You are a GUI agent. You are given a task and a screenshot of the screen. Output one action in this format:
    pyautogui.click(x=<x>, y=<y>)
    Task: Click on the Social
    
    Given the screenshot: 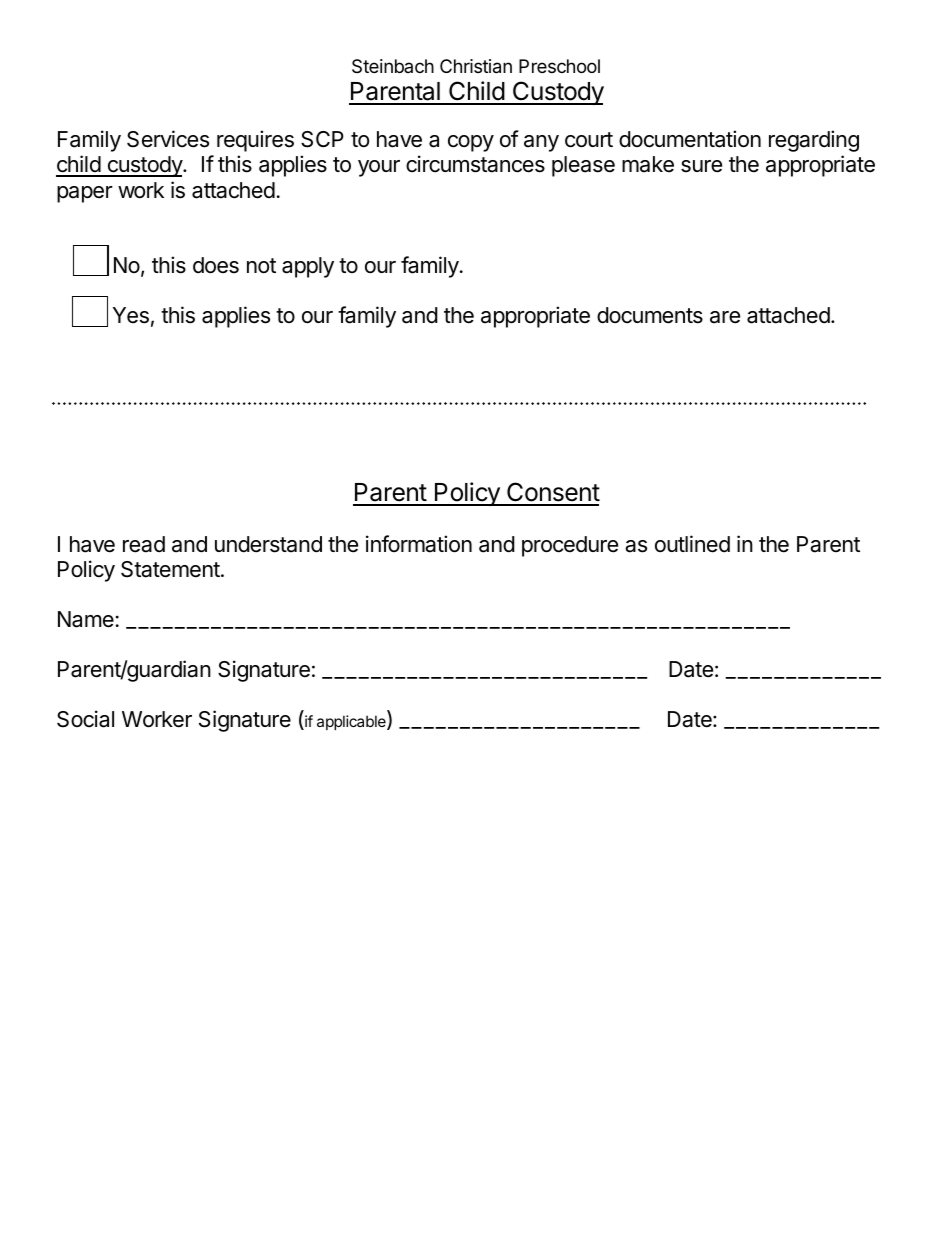 What is the action you would take?
    pyautogui.click(x=85, y=719)
